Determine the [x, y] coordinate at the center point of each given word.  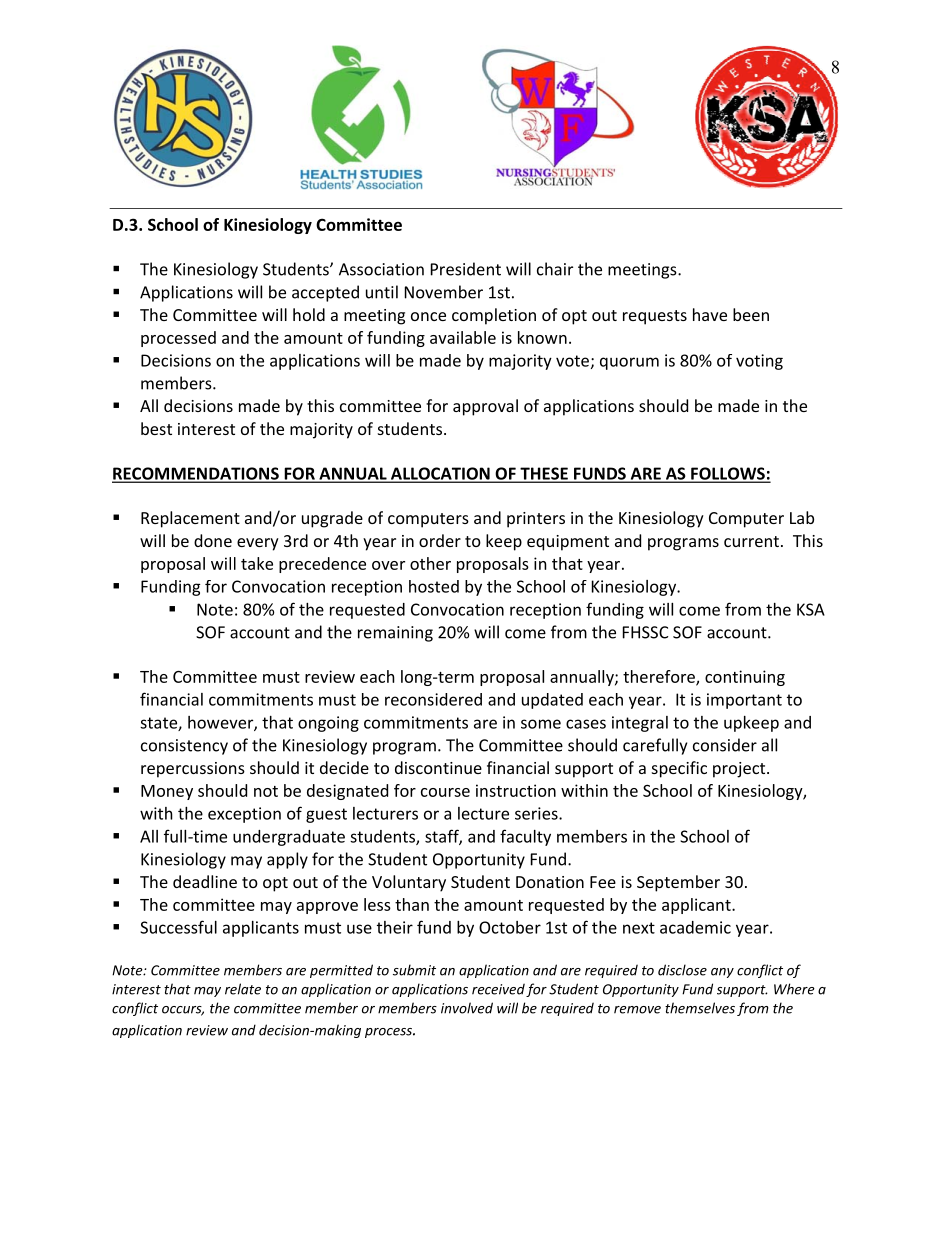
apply [287, 860]
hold [309, 314]
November [444, 292]
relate [243, 989]
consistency [184, 747]
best [156, 428]
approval [485, 407]
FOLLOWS [728, 474]
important [744, 701]
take [257, 563]
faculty [525, 837]
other [430, 563]
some [541, 724]
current [751, 541]
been [751, 314]
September [678, 883]
